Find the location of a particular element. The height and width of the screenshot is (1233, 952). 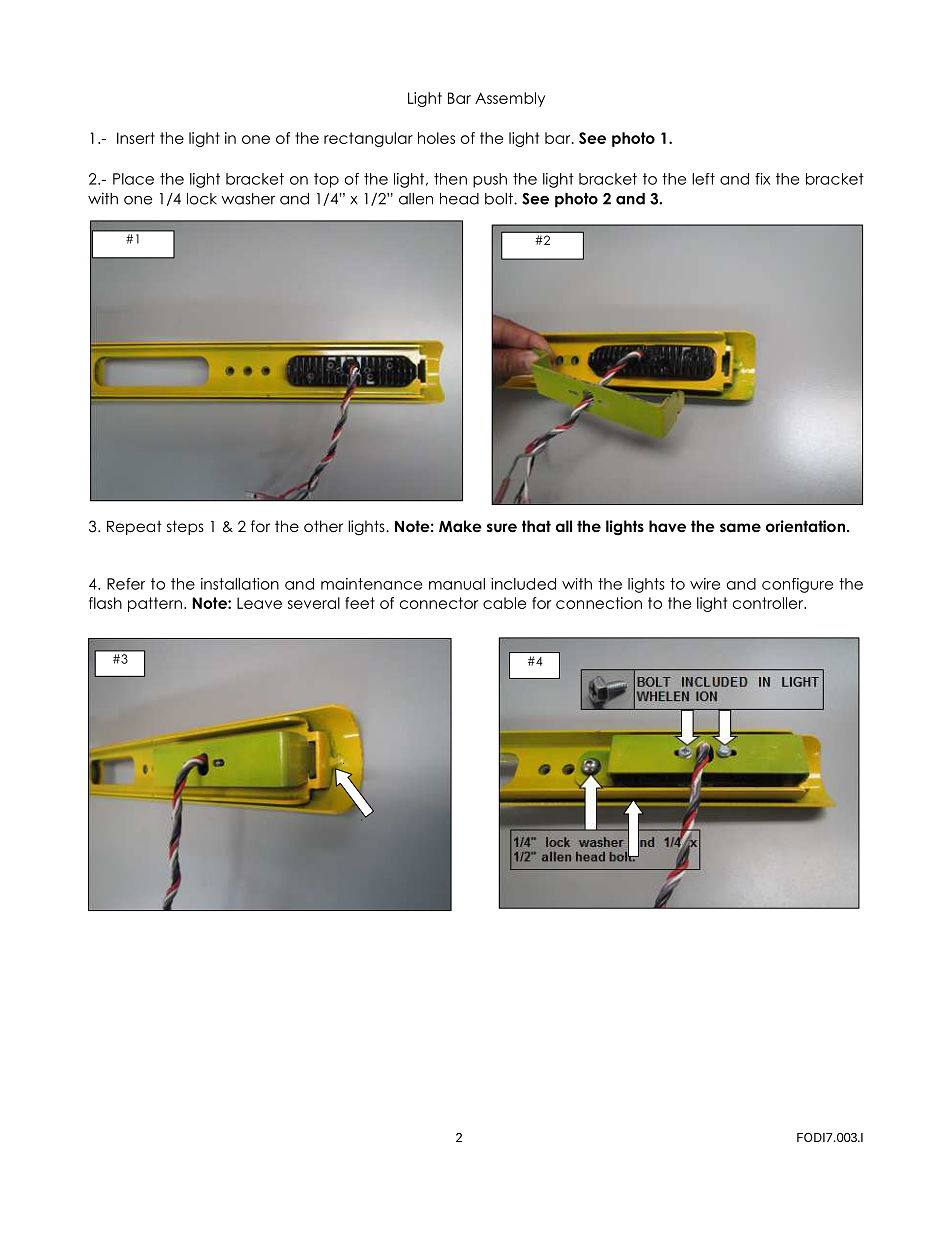

manual is located at coordinates (457, 584).
